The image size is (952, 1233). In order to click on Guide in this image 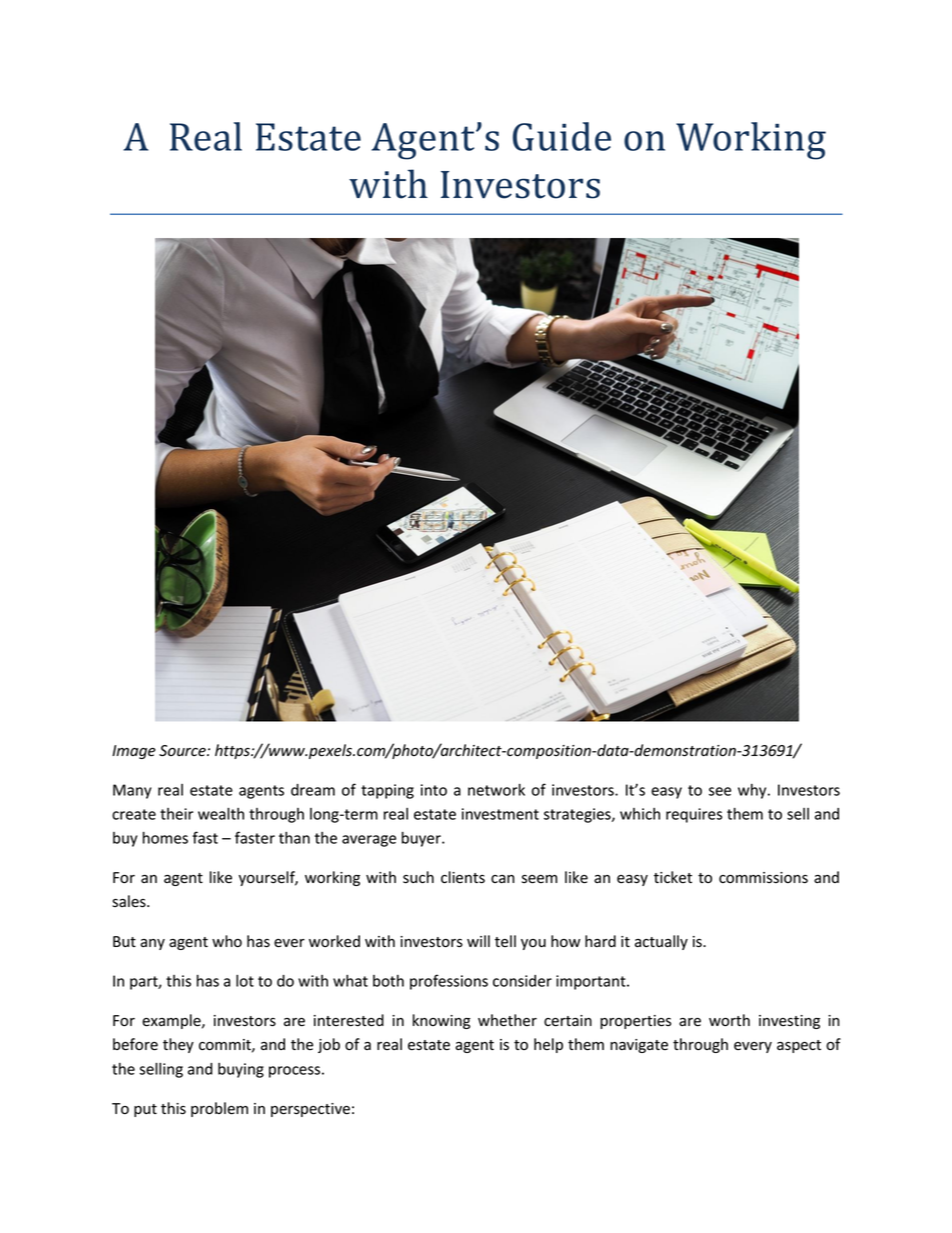, I will do `click(562, 136)`.
